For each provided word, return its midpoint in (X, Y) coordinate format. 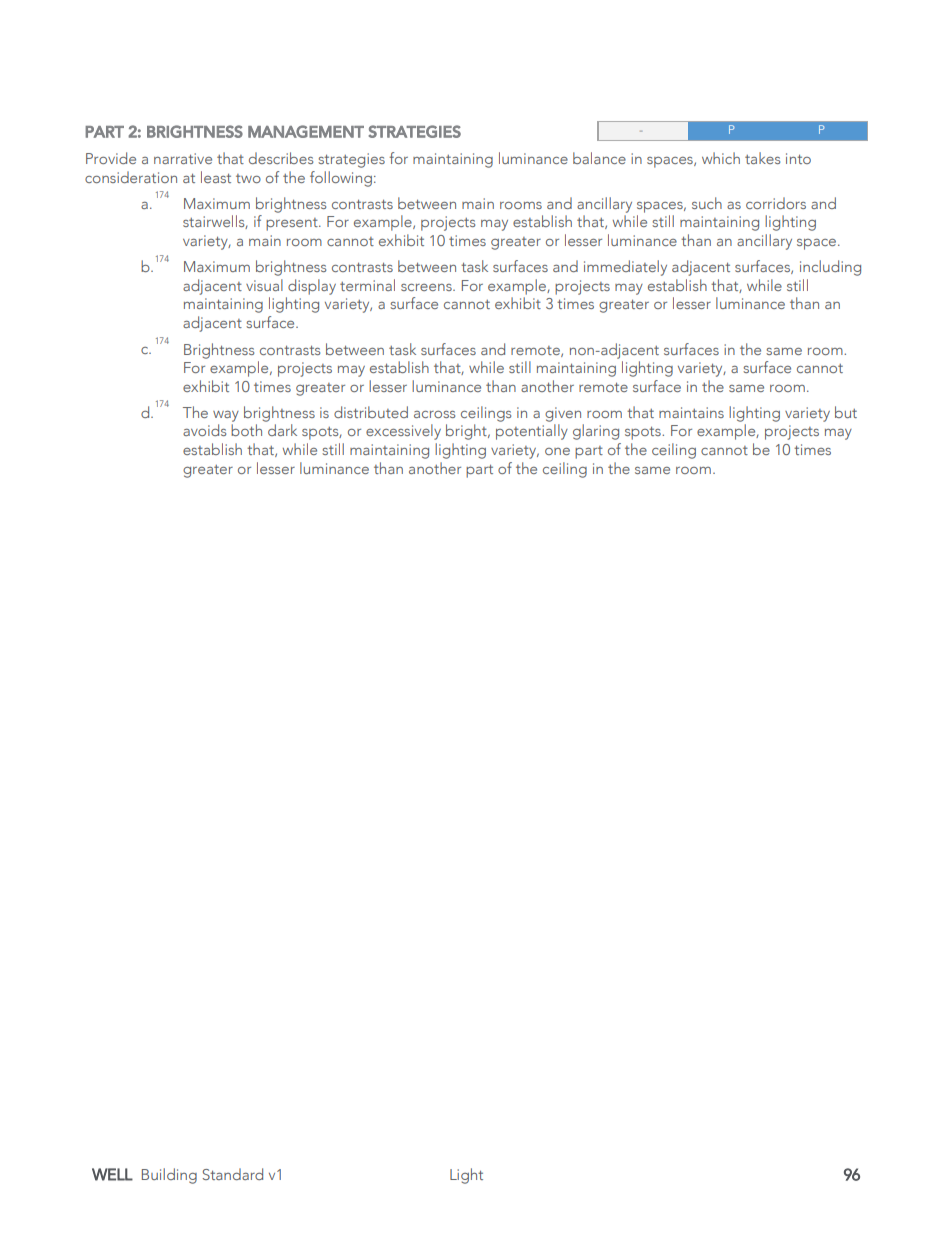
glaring (596, 432)
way (226, 416)
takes (762, 158)
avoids (204, 430)
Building (169, 1176)
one (557, 451)
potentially (532, 432)
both (246, 430)
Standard (232, 1174)
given (563, 414)
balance (599, 158)
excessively (403, 432)
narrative (183, 158)
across (434, 414)
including (830, 268)
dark (282, 430)
